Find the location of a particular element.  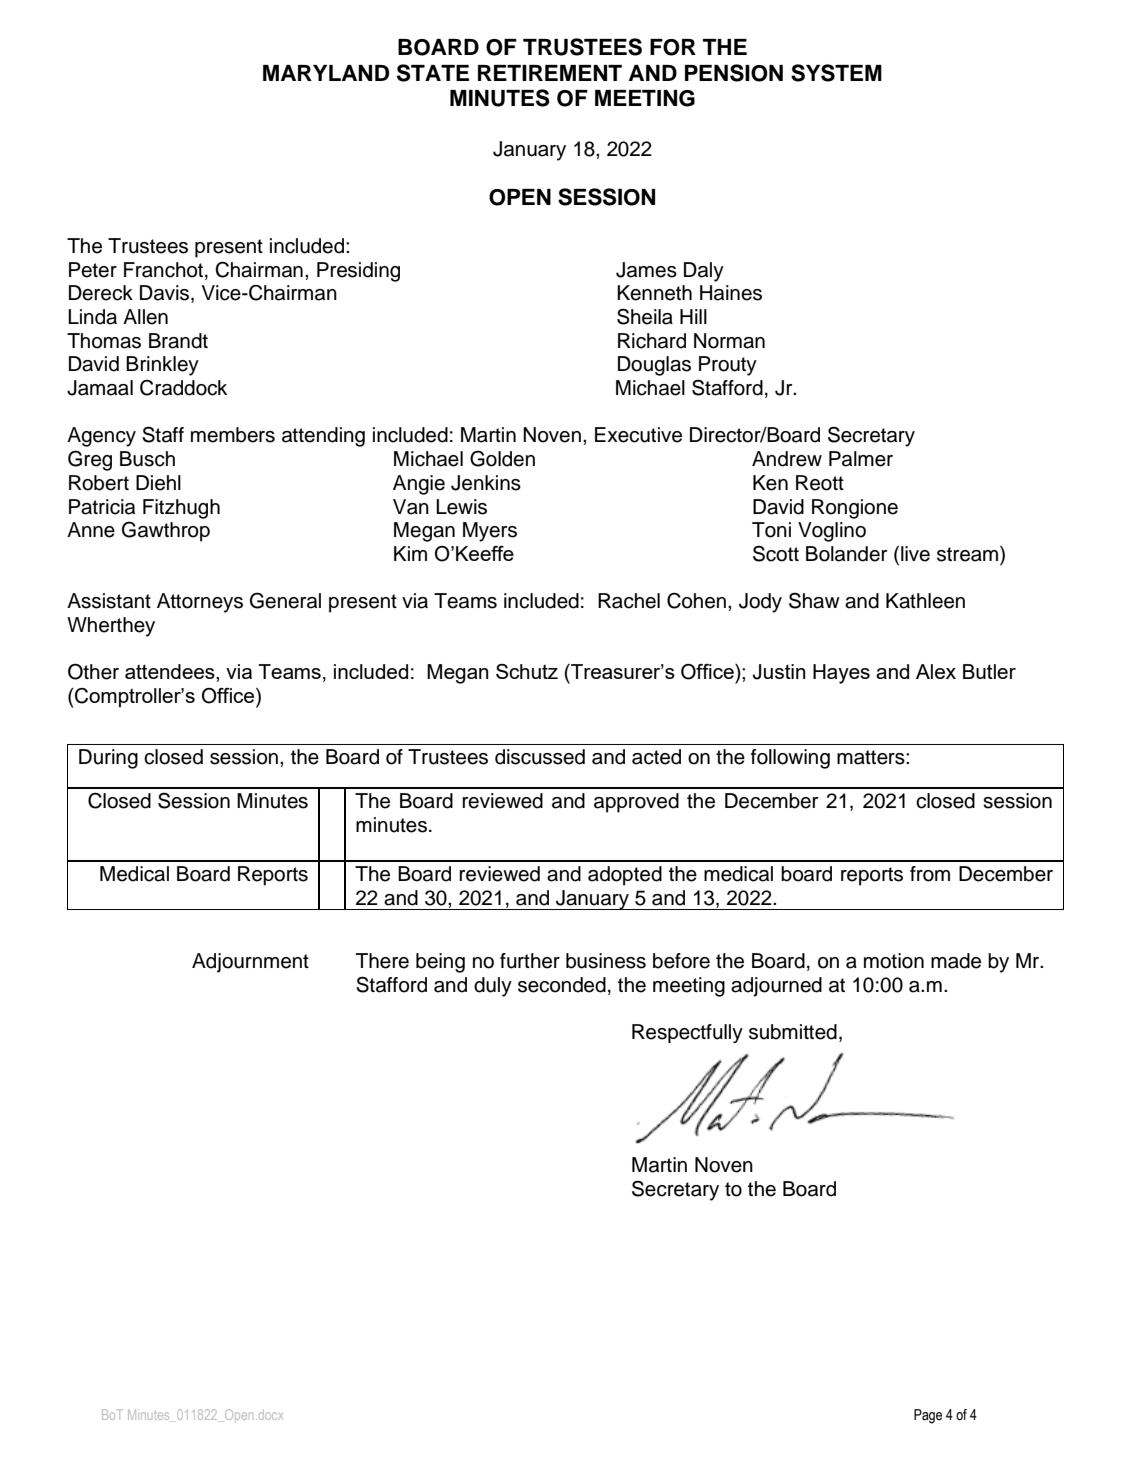

Page is located at coordinates (928, 1416).
